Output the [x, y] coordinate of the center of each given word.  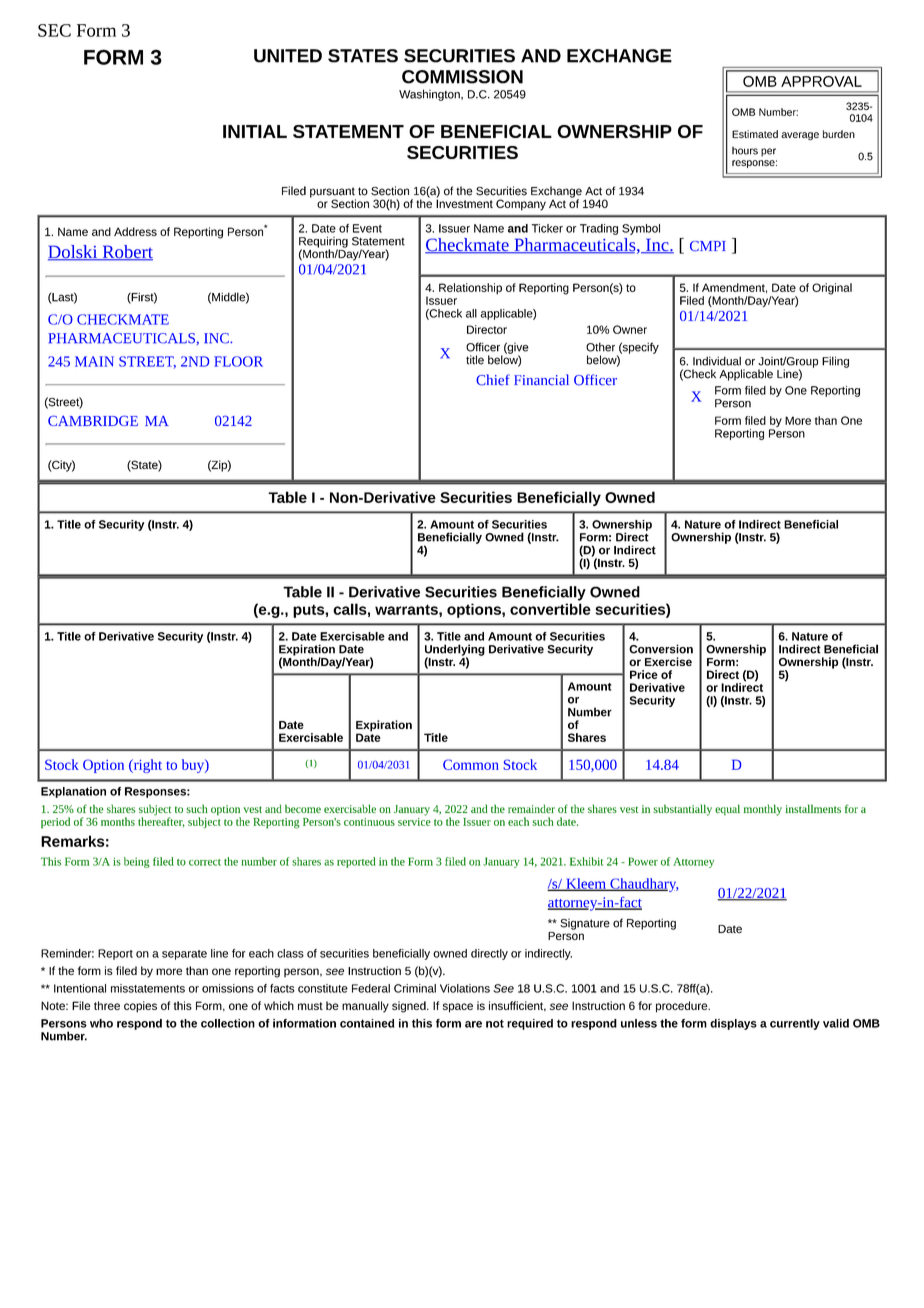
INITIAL [255, 131]
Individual [717, 361]
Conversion [661, 649]
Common [471, 764]
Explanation [73, 792]
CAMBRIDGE [93, 420]
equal [727, 810]
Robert [126, 253]
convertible [550, 609]
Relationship [470, 289]
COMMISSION [462, 77]
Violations [465, 988]
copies [140, 1007]
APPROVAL [821, 81]
